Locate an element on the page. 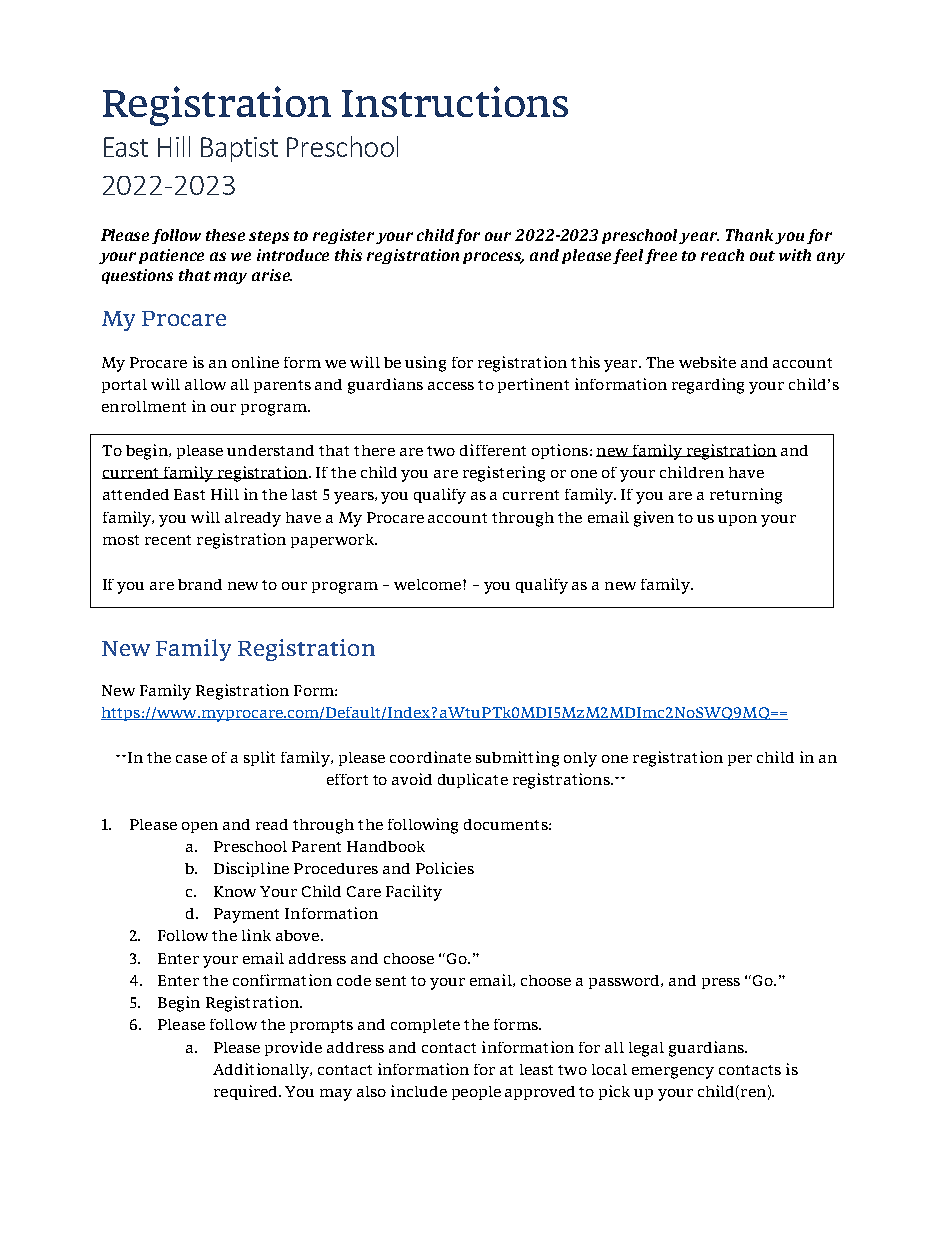 The image size is (952, 1233). press is located at coordinates (721, 983).
